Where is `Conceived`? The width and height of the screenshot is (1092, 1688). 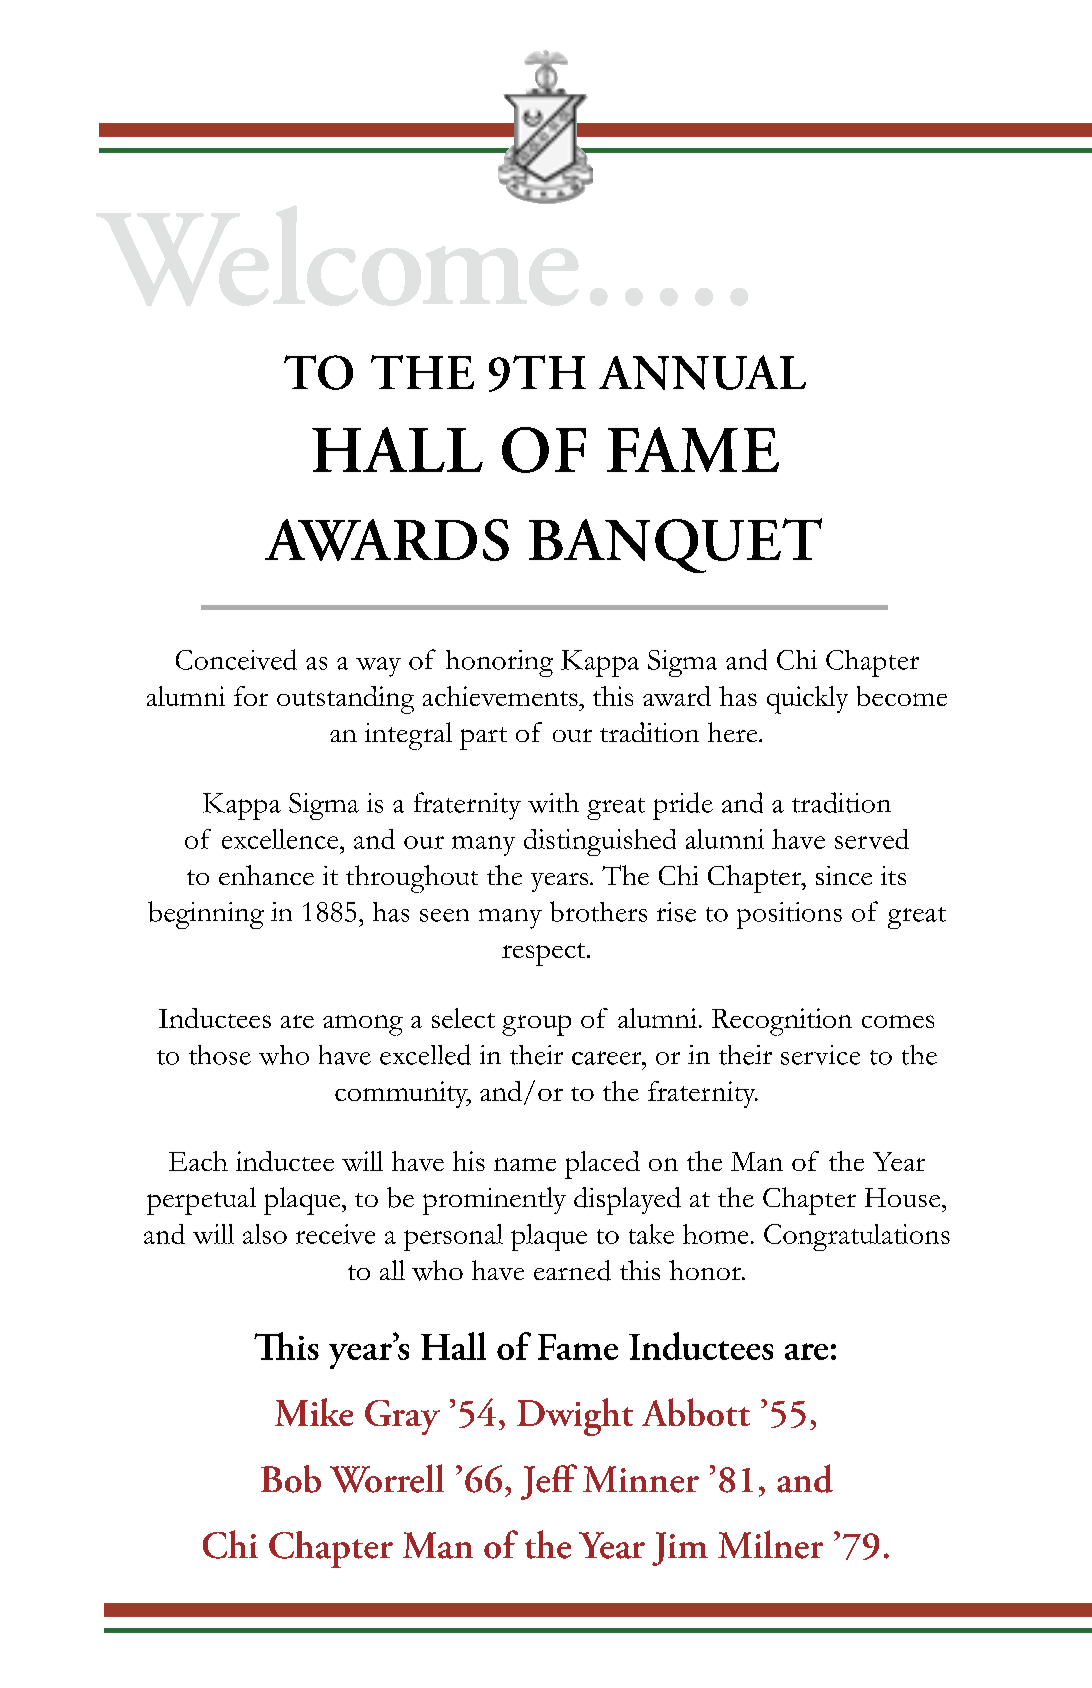 Conceived is located at coordinates (236, 659).
